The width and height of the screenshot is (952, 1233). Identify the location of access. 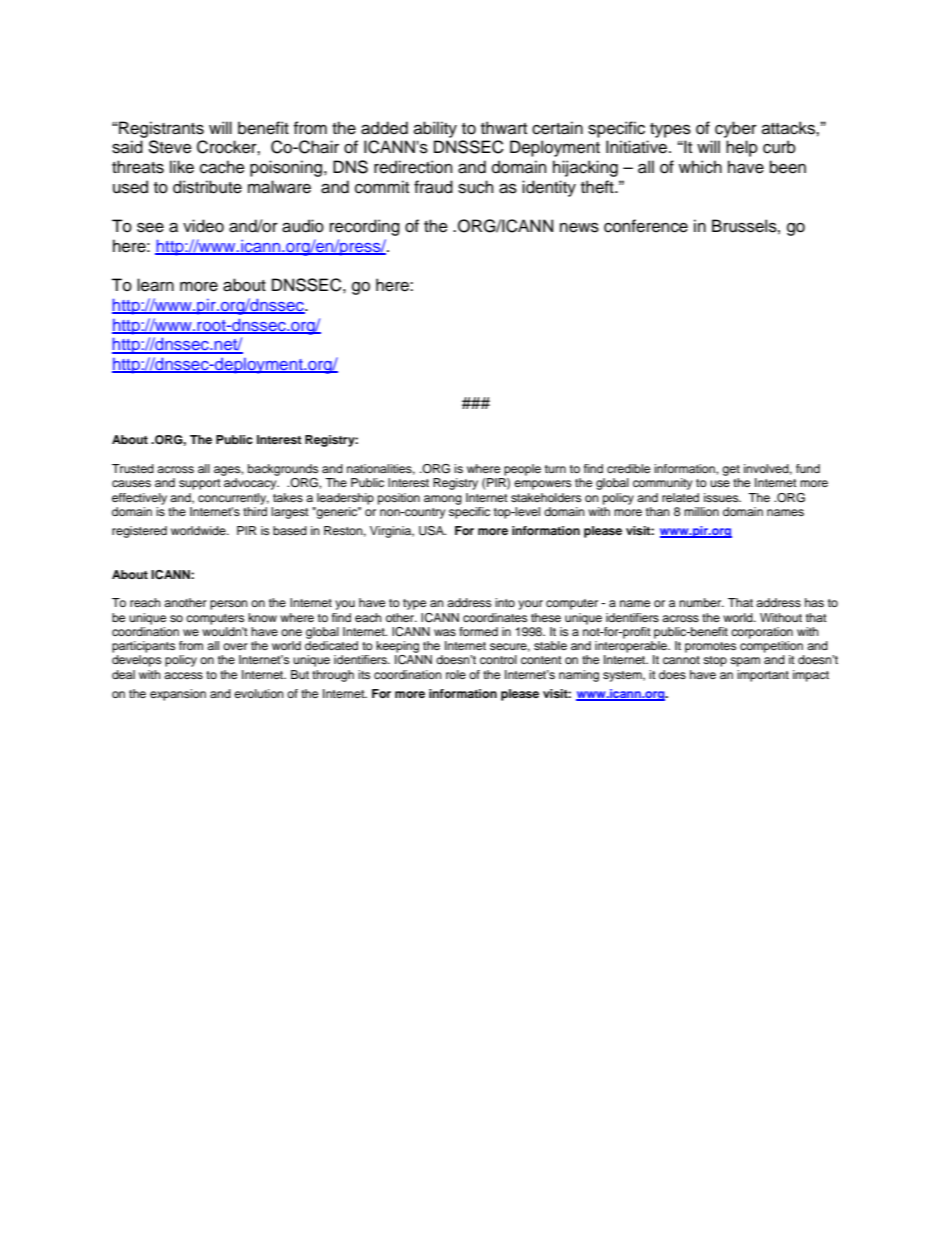
(183, 675).
